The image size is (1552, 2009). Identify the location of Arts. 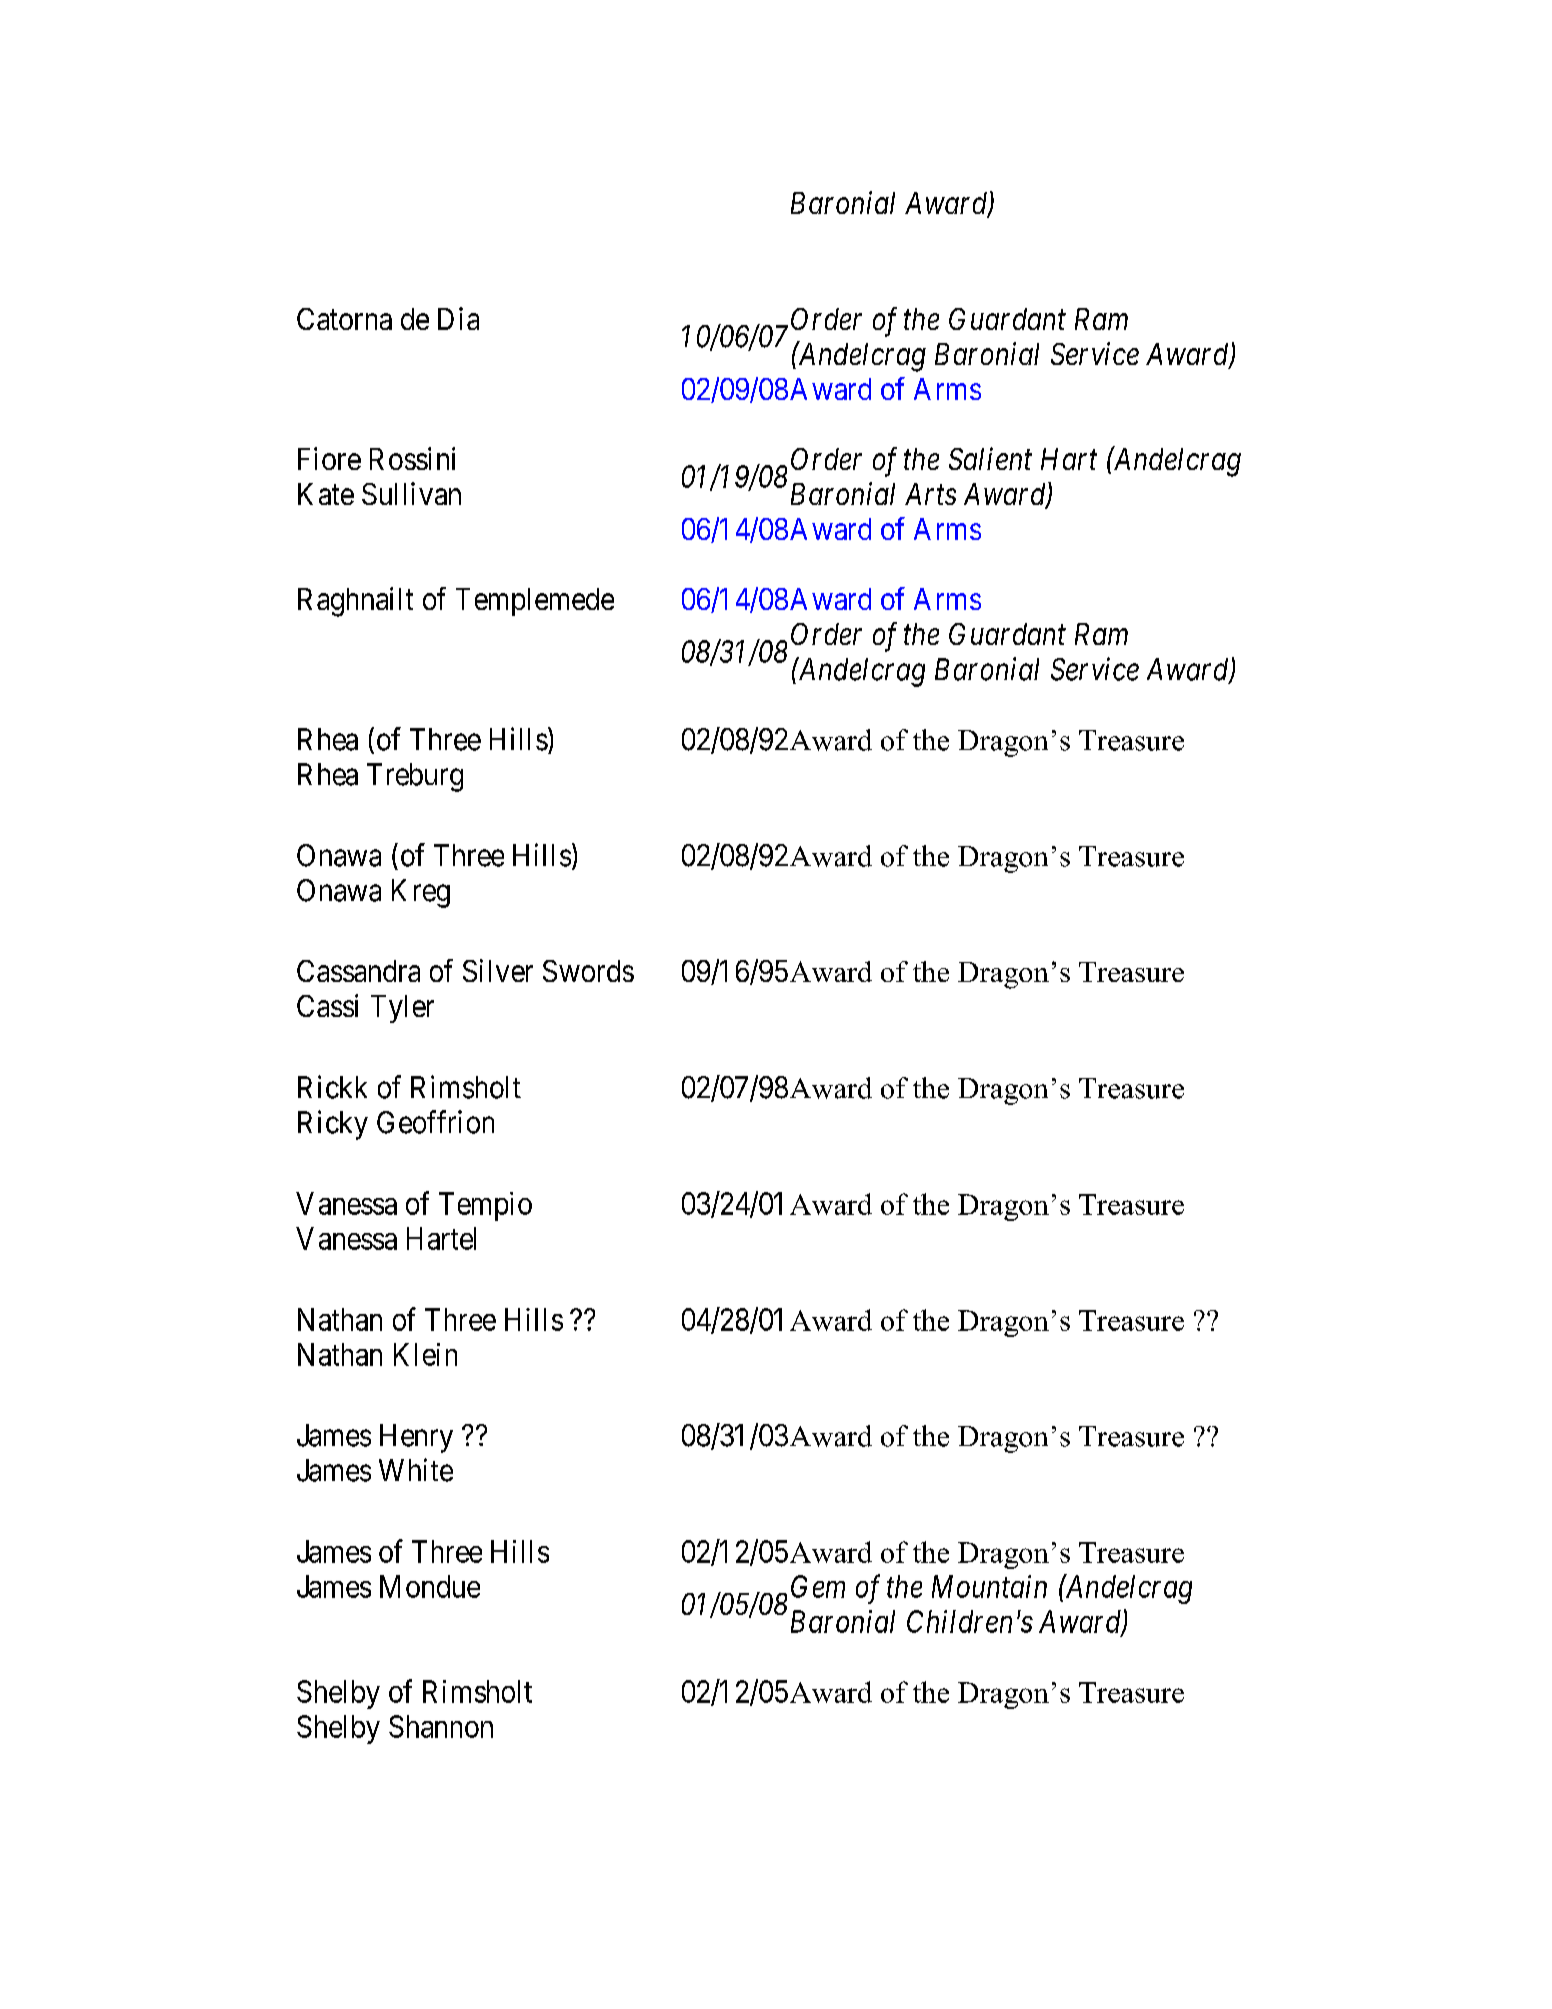
(930, 494).
